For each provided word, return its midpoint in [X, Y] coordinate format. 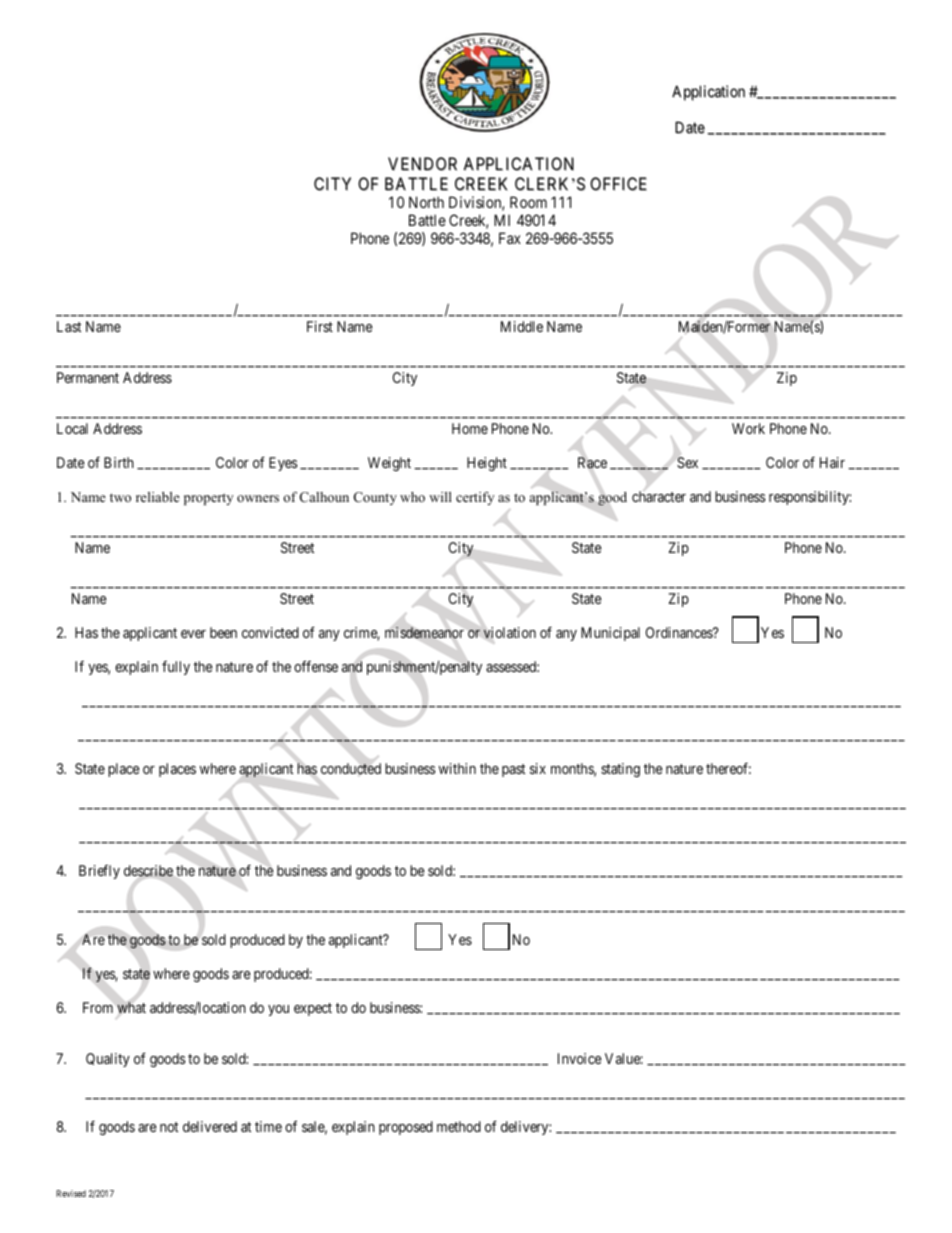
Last [69, 326]
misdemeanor [424, 633]
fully [176, 668]
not [169, 1127]
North [426, 202]
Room [528, 202]
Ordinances [680, 632]
